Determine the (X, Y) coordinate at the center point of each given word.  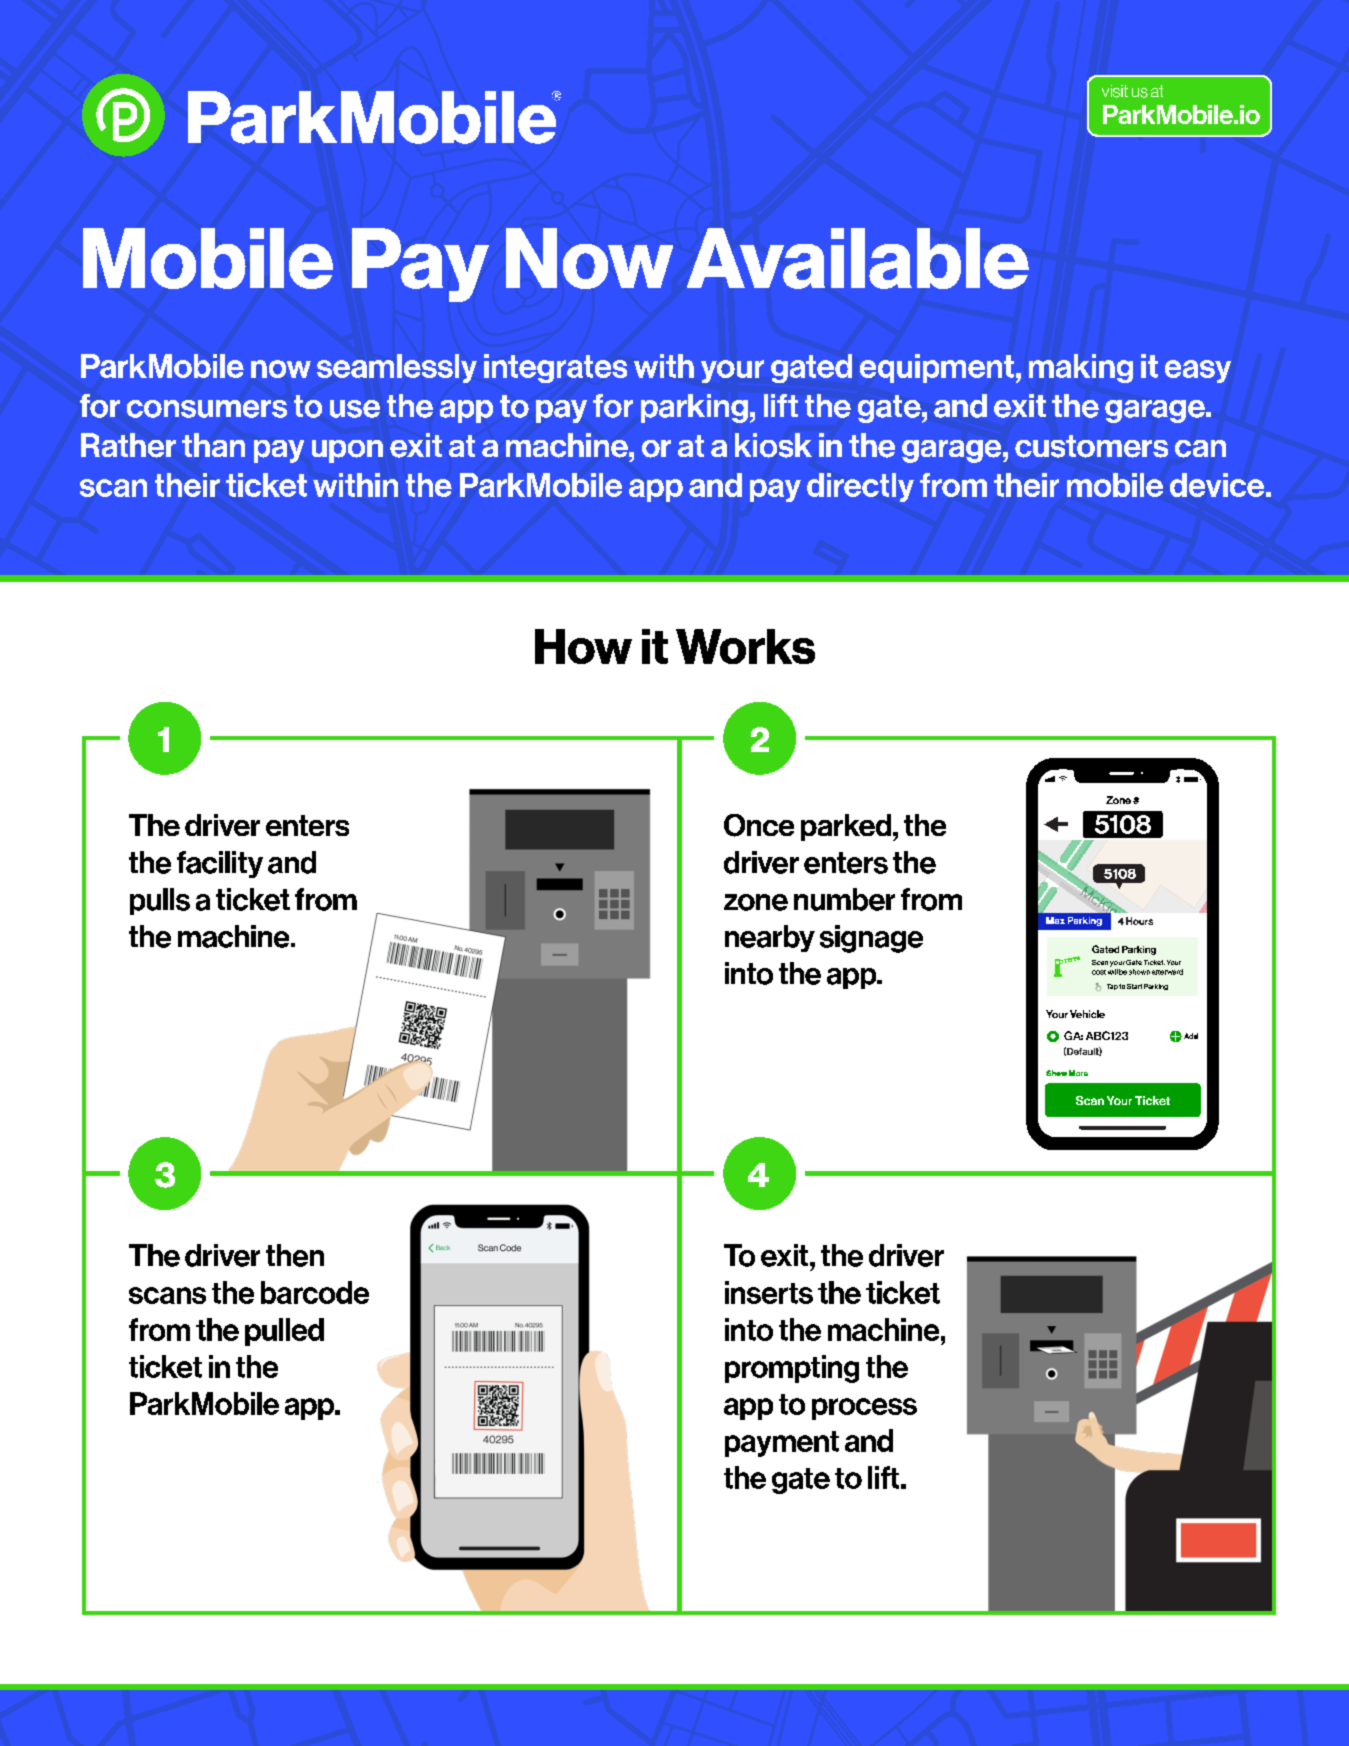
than (213, 445)
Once (759, 825)
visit (1115, 91)
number (844, 899)
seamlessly (397, 368)
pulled (284, 1332)
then (295, 1255)
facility (220, 864)
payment (782, 1444)
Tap (1112, 987)
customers (1091, 446)
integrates (555, 368)
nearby (770, 938)
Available (858, 258)
